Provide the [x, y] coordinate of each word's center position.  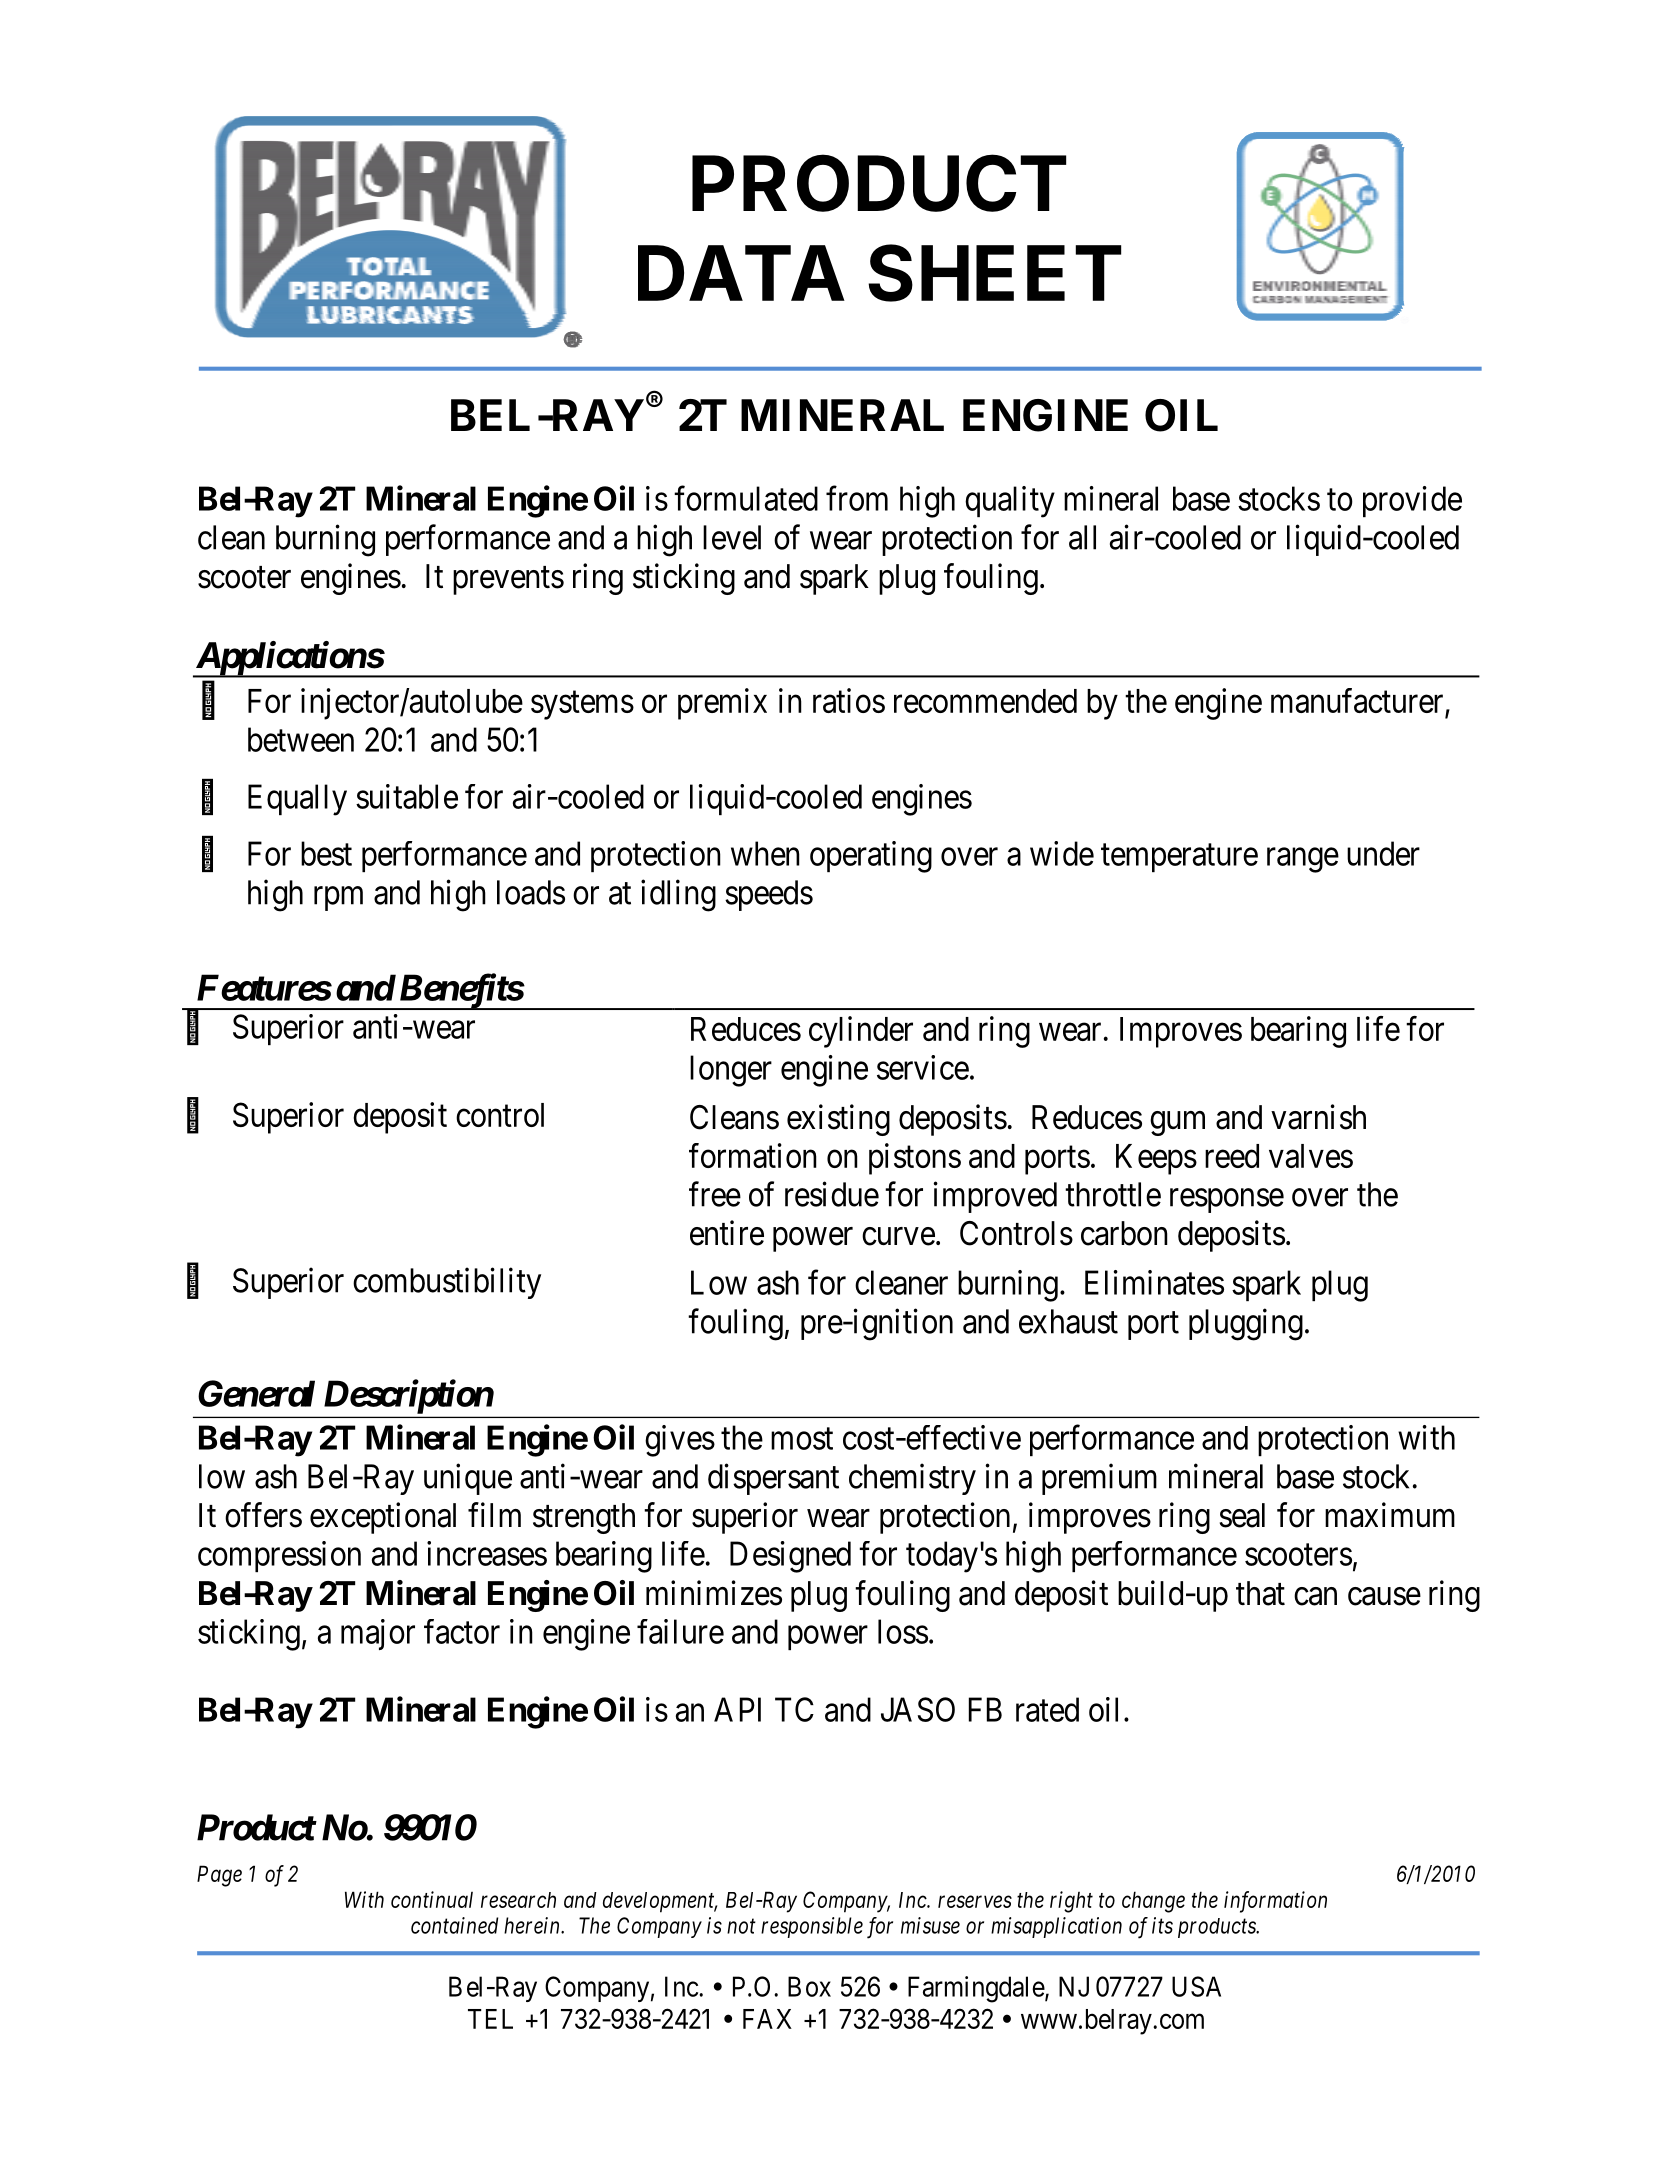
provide [1412, 501]
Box [809, 1986]
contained [454, 1925]
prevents [508, 580]
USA [1196, 1986]
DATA [741, 273]
